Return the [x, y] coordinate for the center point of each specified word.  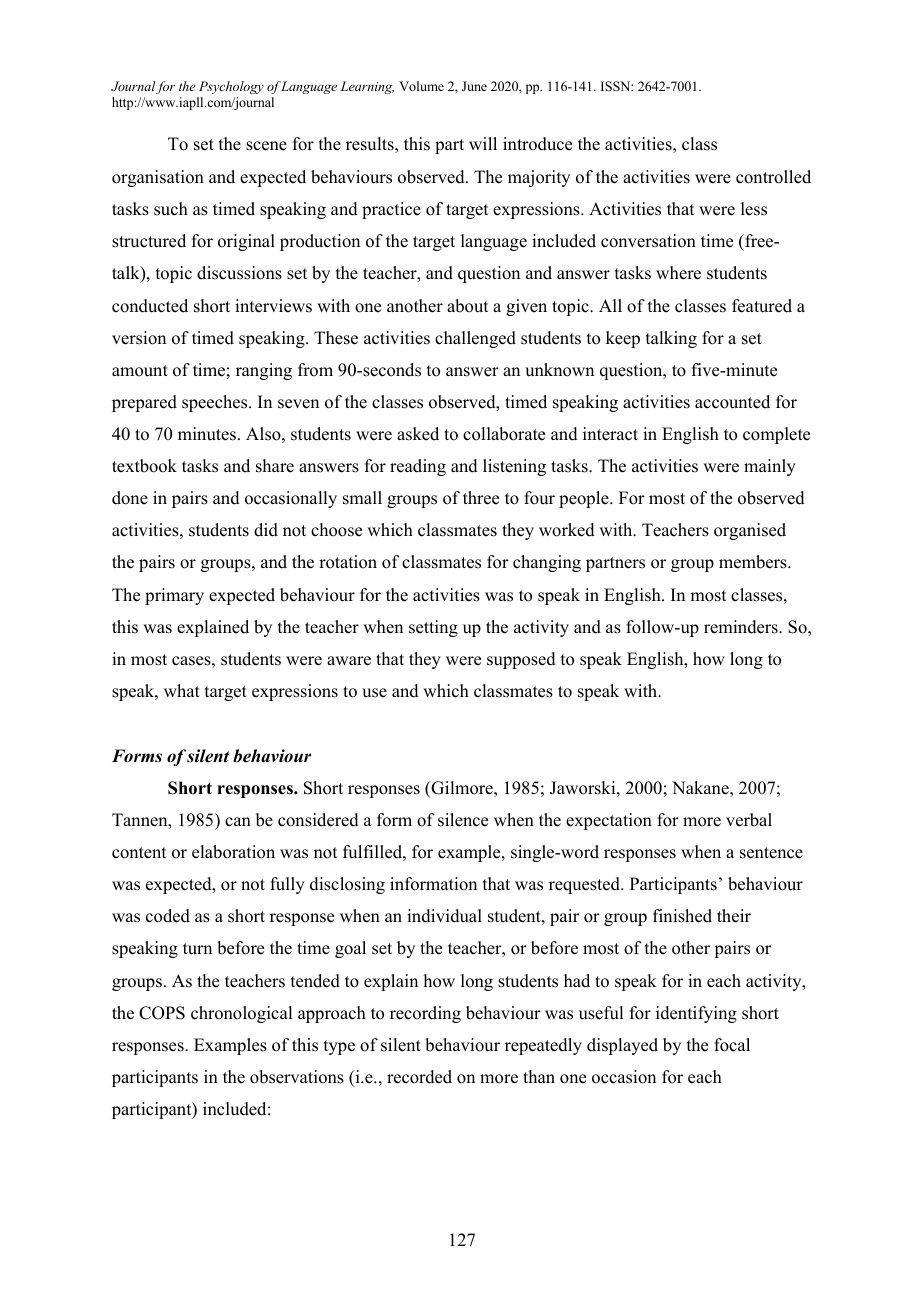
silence [463, 820]
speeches [216, 403]
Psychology [231, 87]
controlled [773, 177]
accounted [732, 402]
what [182, 690]
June [474, 86]
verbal [749, 820]
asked [418, 434]
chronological [241, 1014]
